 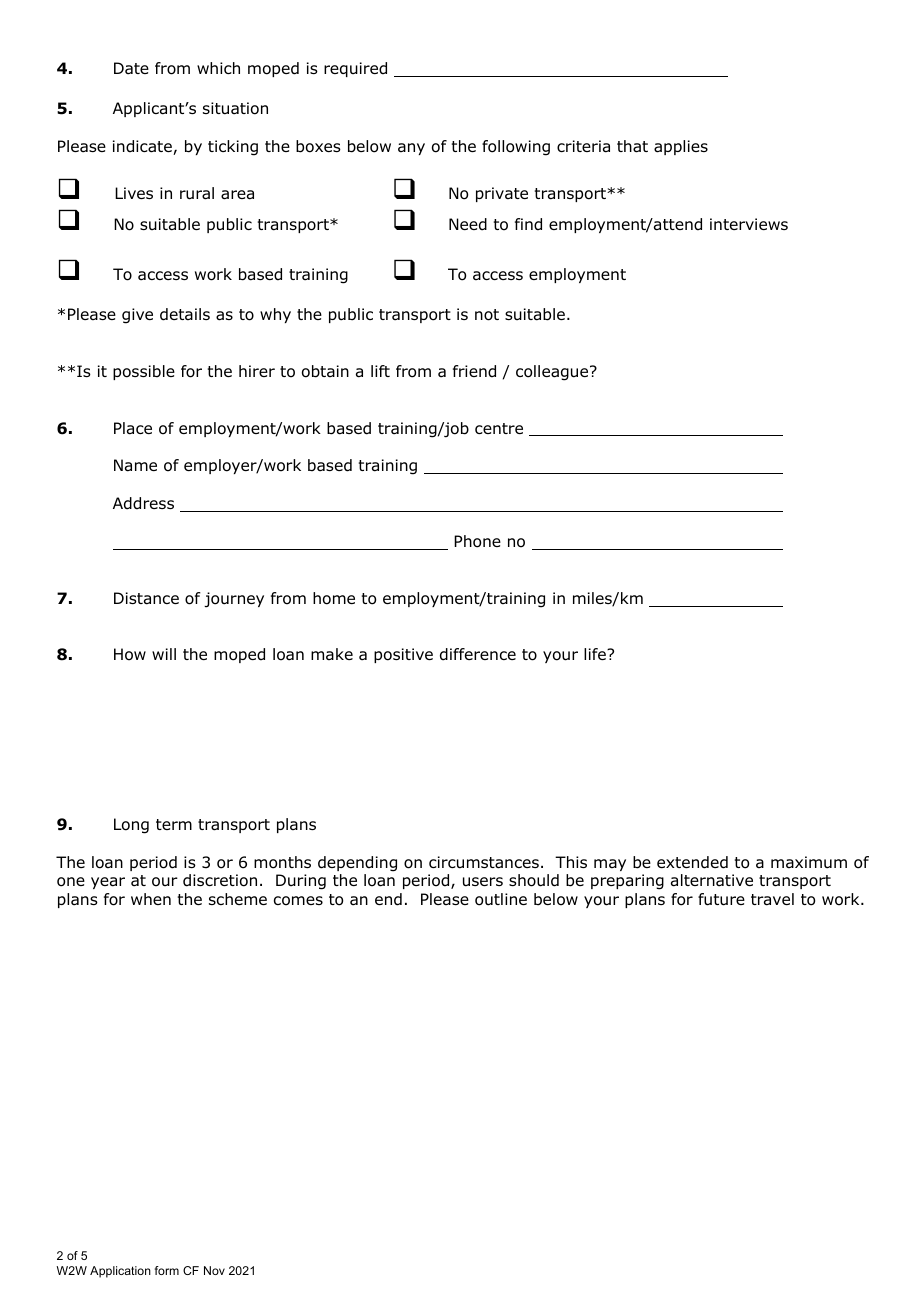 I want to click on situation, so click(x=235, y=108).
